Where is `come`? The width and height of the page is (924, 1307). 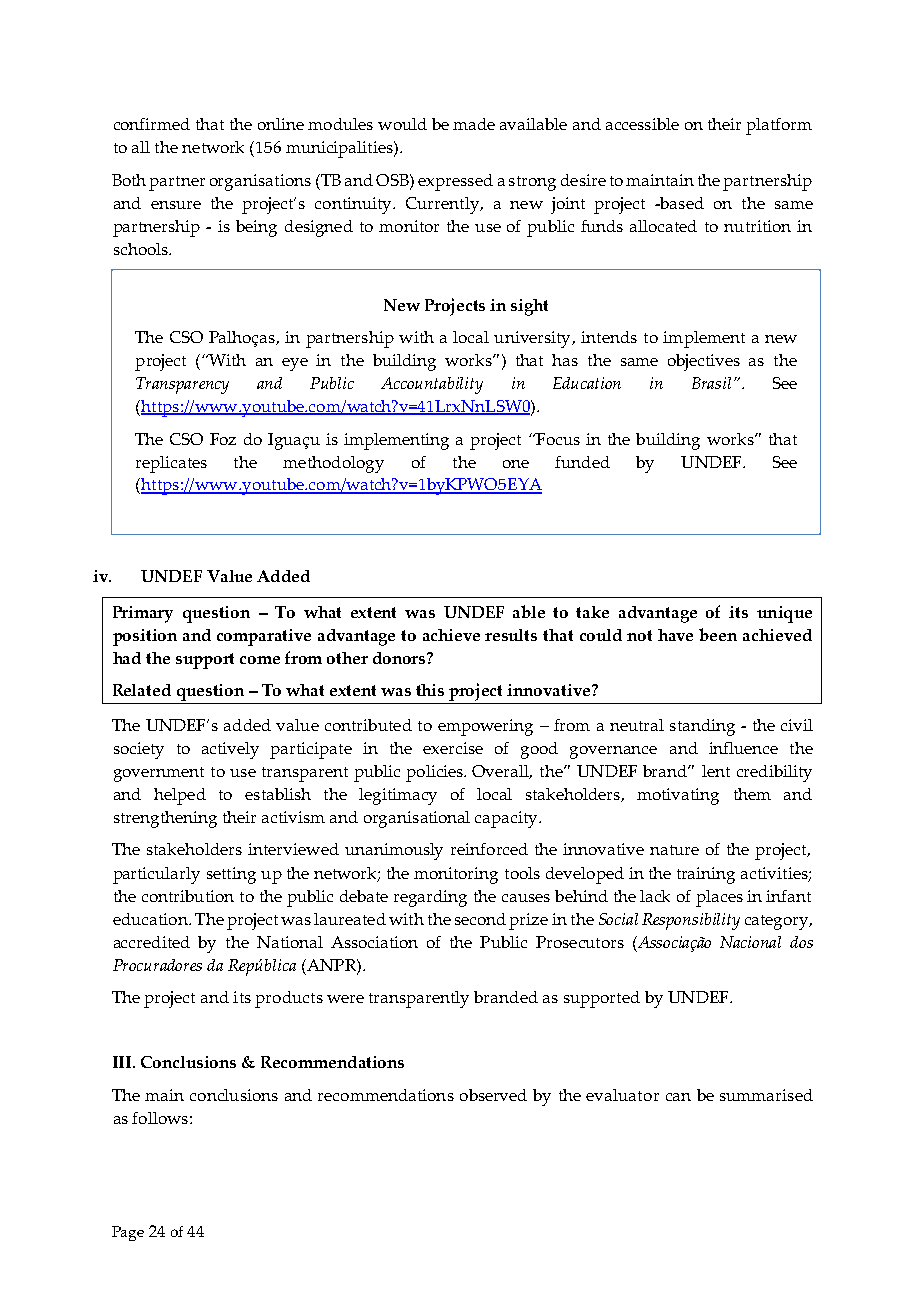
come is located at coordinates (260, 660).
